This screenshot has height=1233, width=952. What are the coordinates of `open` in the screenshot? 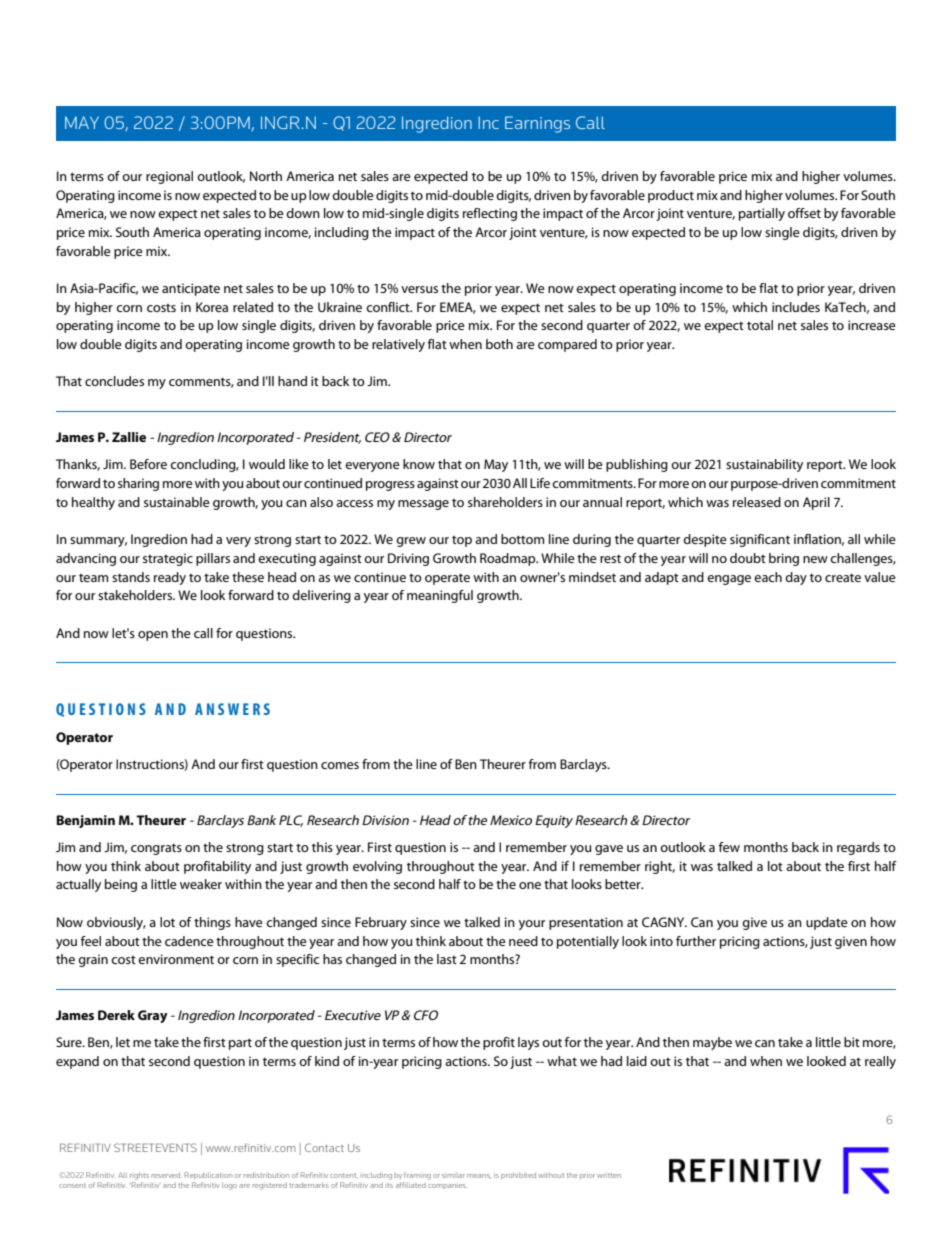 It's located at (153, 636).
